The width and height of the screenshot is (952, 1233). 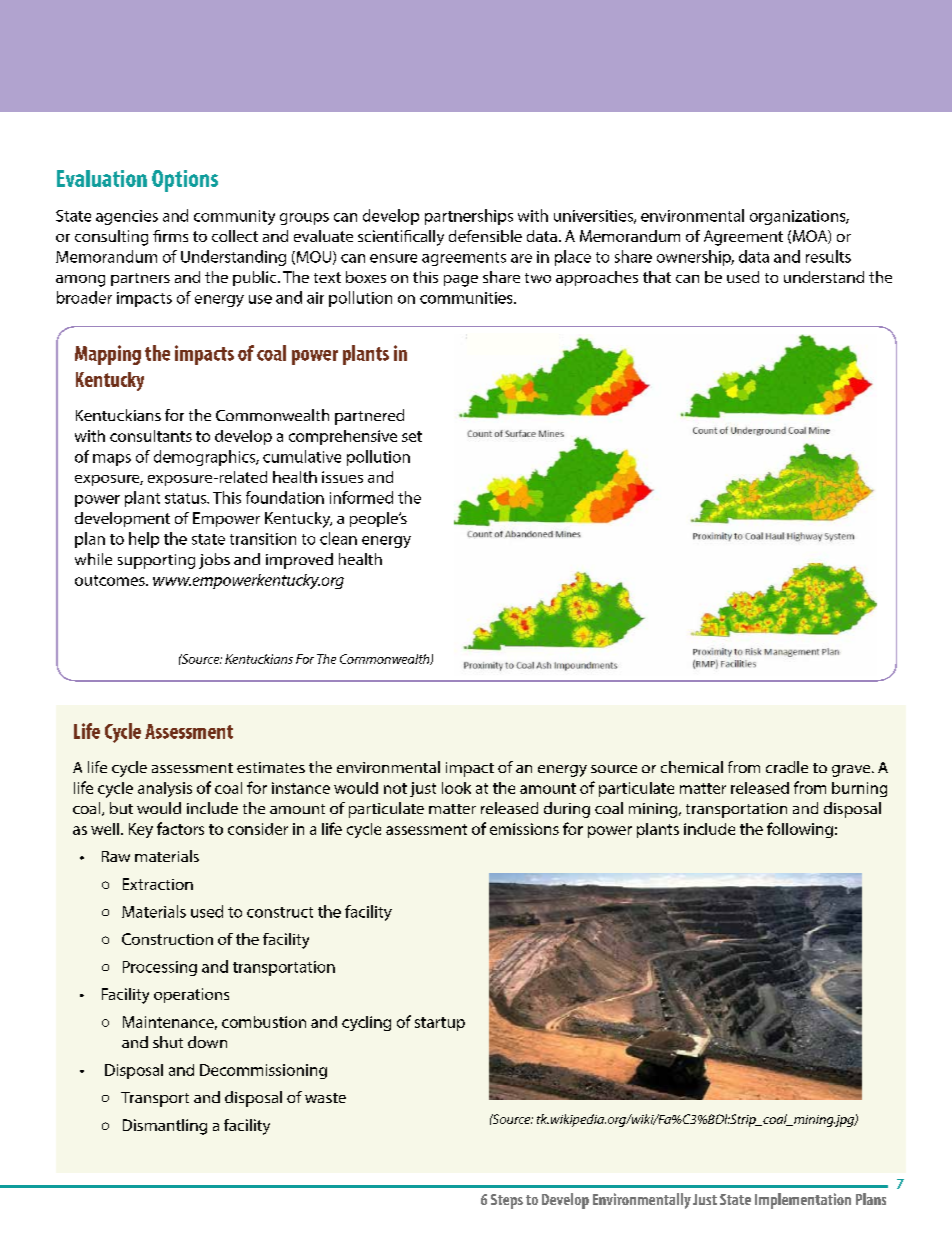 I want to click on chemical, so click(x=692, y=767).
